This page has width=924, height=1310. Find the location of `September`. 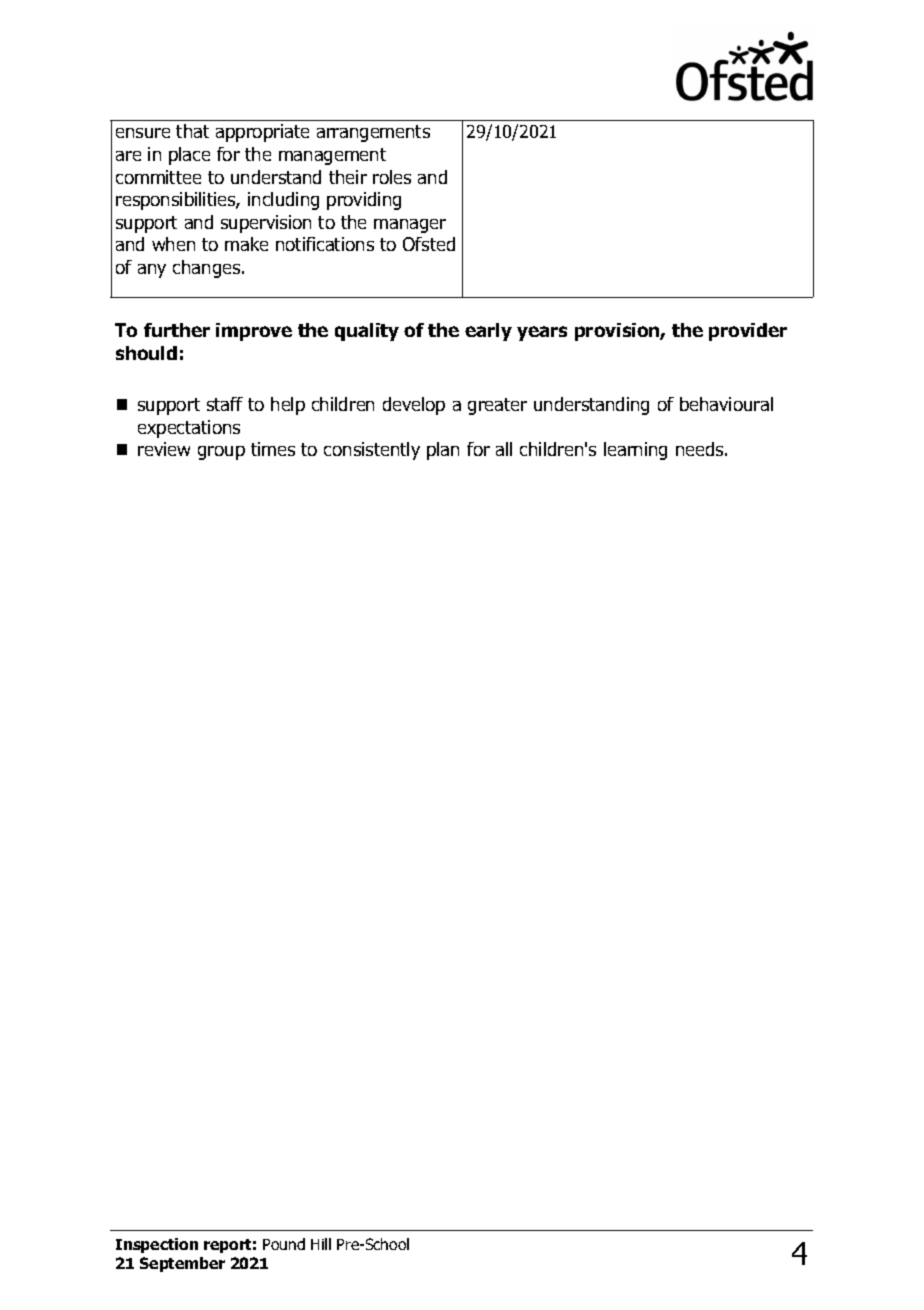

September is located at coordinates (182, 1264).
